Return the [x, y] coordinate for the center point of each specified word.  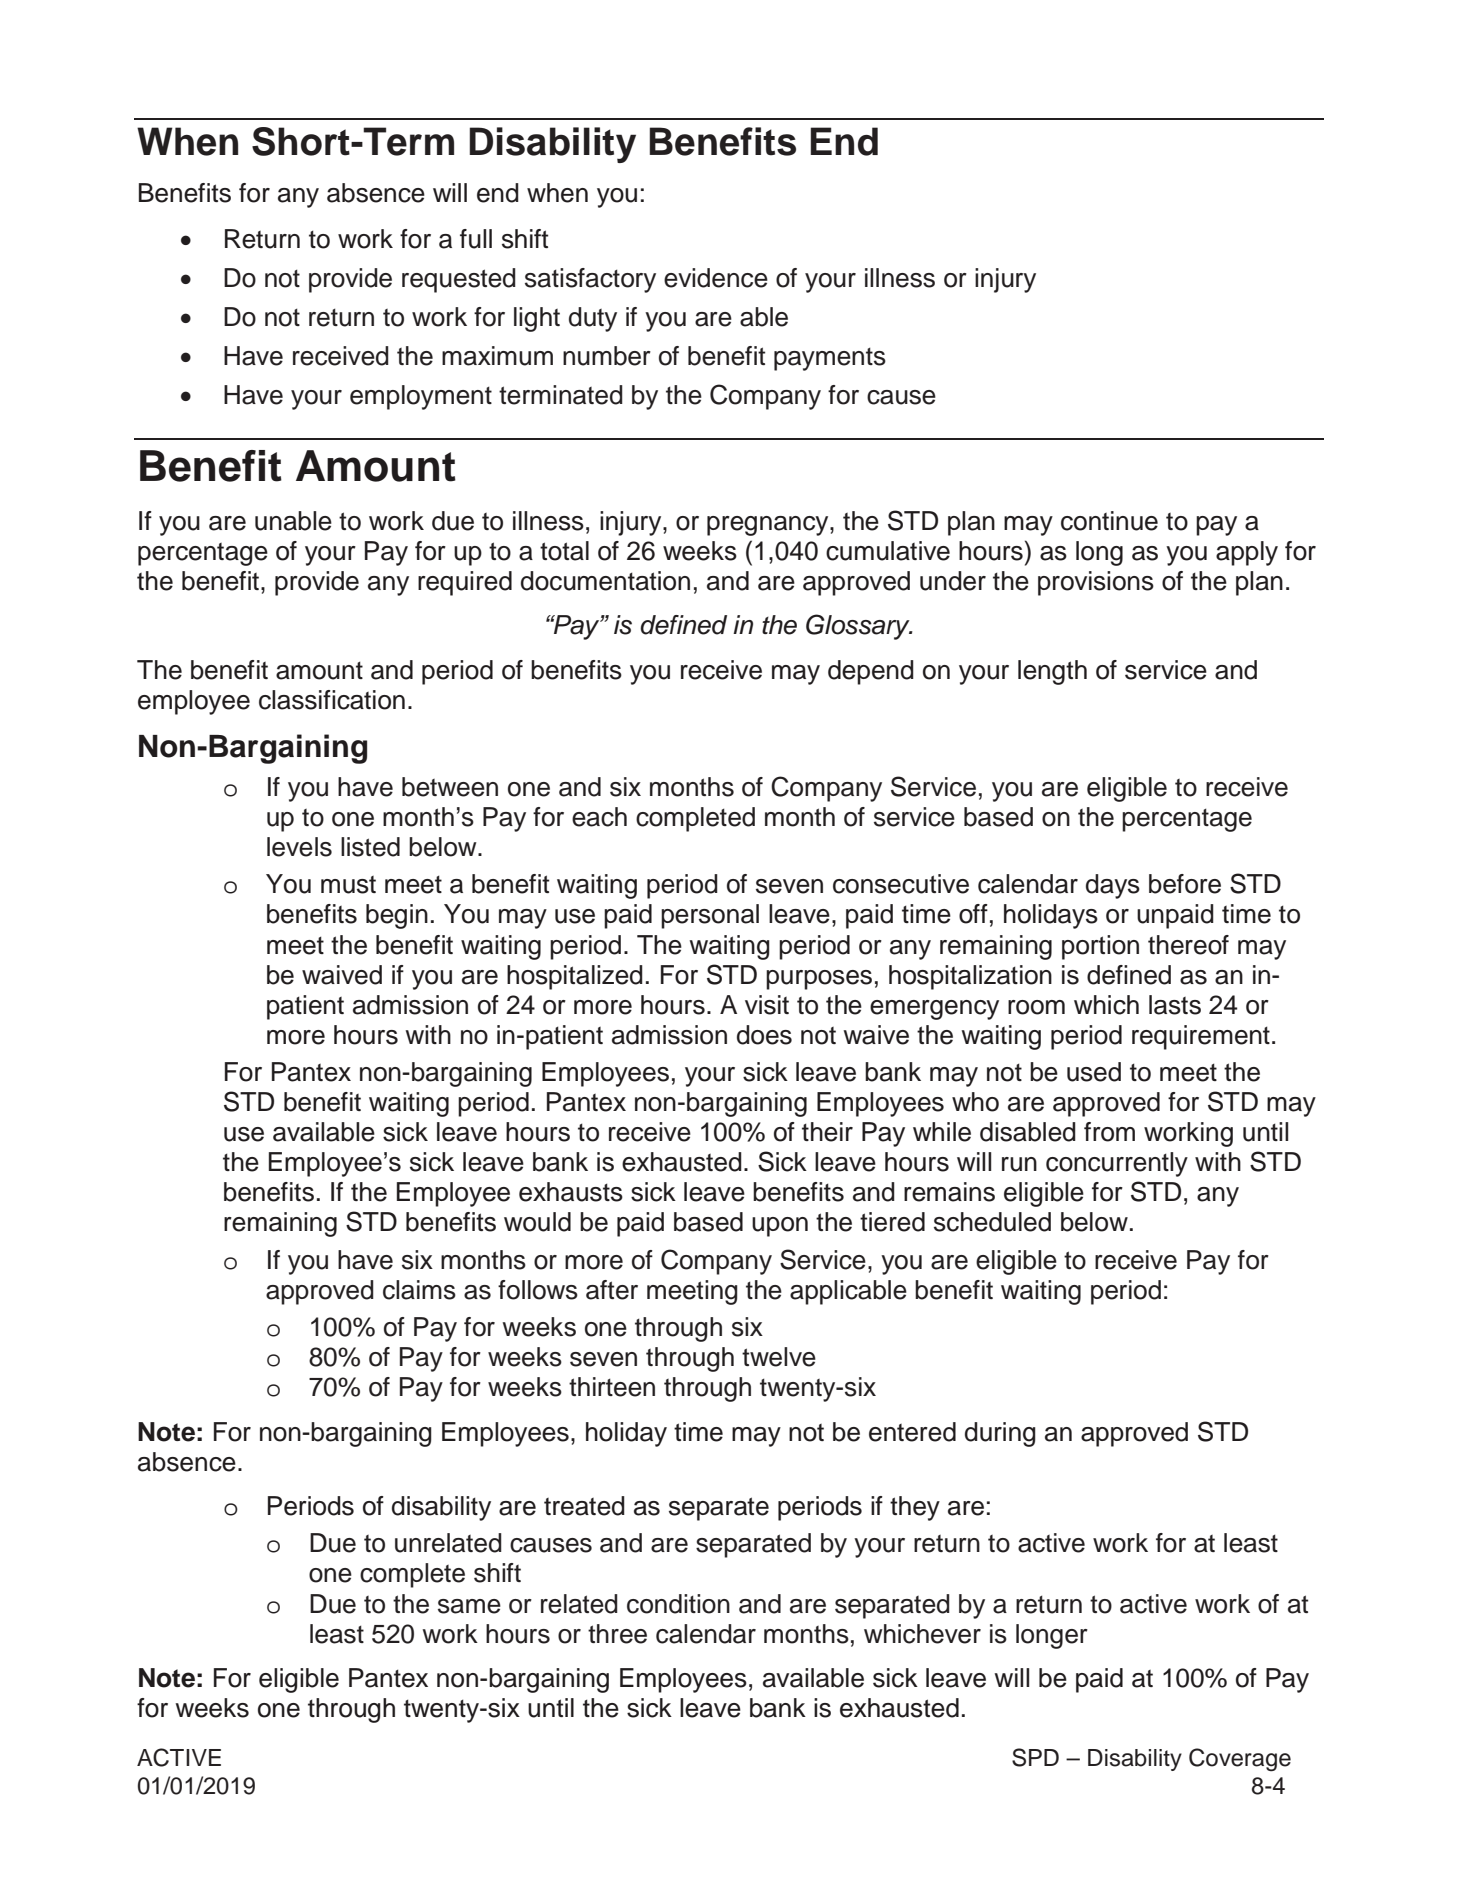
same [469, 1606]
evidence [716, 278]
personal [710, 916]
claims [419, 1290]
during [1000, 1434]
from [1109, 1132]
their [827, 1132]
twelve [779, 1357]
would [537, 1222]
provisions [1096, 583]
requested [459, 280]
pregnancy [769, 526]
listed [370, 847]
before [1185, 884]
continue [1109, 521]
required [465, 583]
